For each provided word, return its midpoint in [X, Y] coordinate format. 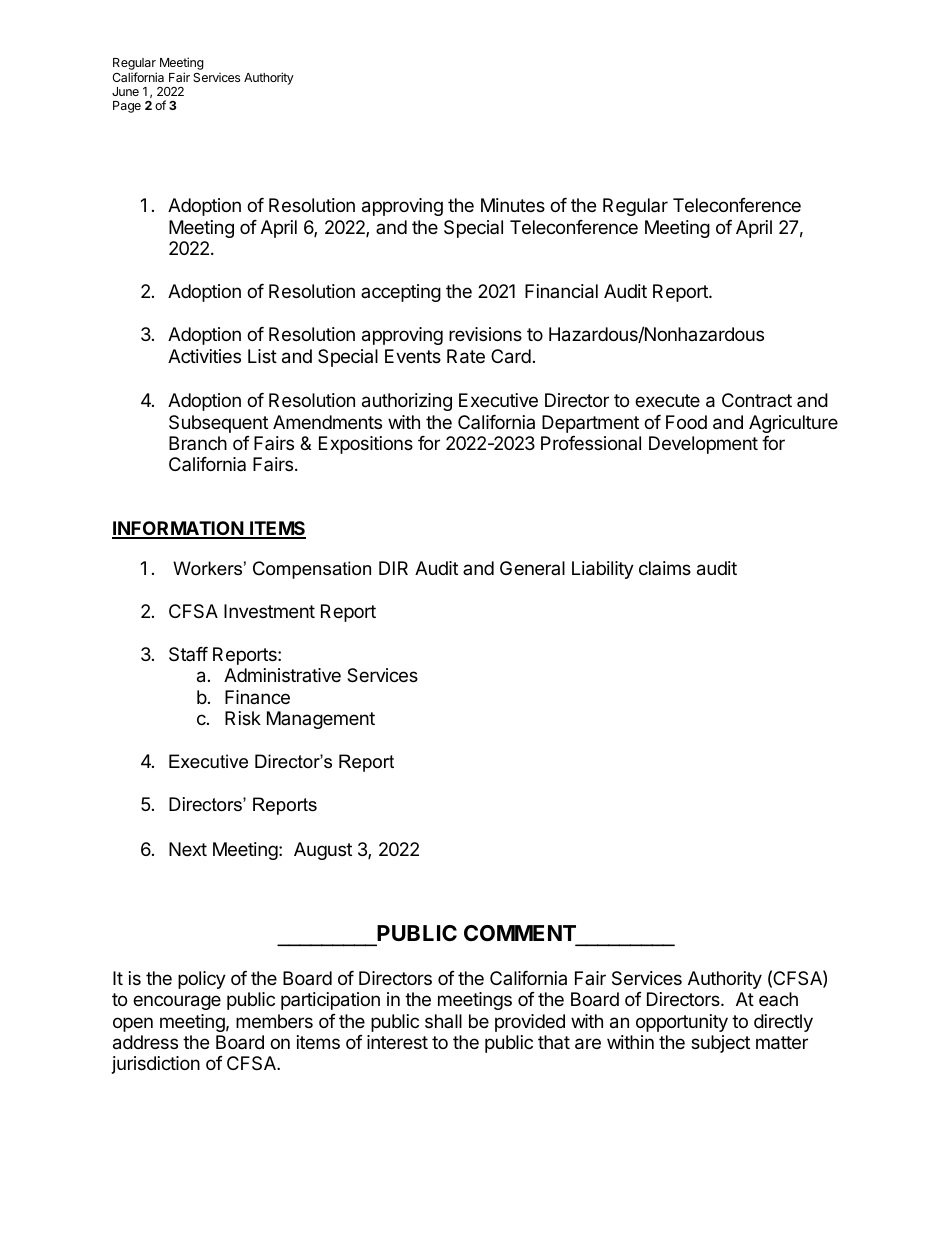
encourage [177, 1002]
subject [720, 1044]
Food [686, 422]
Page [127, 107]
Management [321, 720]
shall [443, 1021]
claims [665, 568]
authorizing [407, 402]
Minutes [513, 205]
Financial [561, 291]
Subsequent [218, 424]
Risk [243, 718]
